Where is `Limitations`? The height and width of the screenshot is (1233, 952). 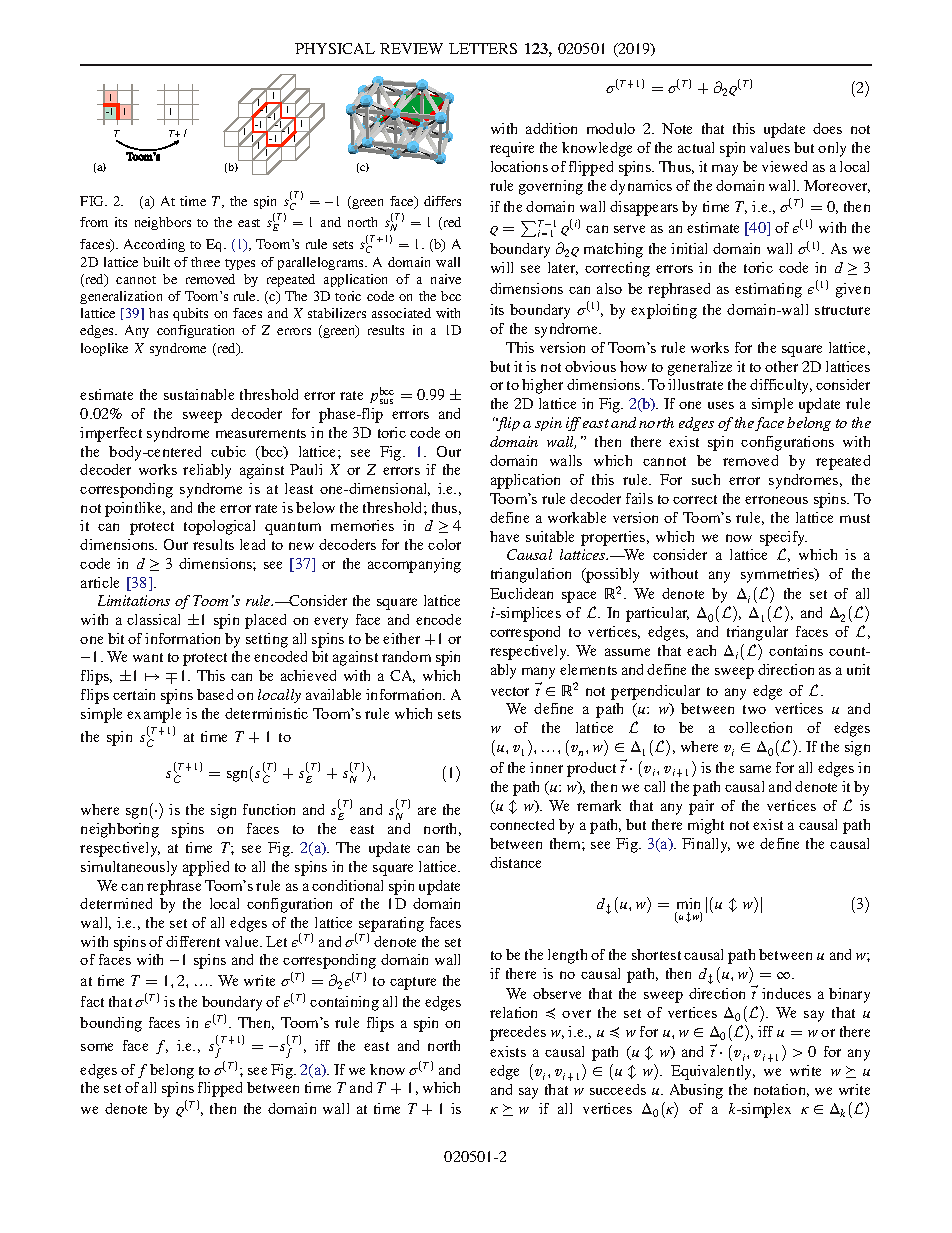 Limitations is located at coordinates (134, 600).
